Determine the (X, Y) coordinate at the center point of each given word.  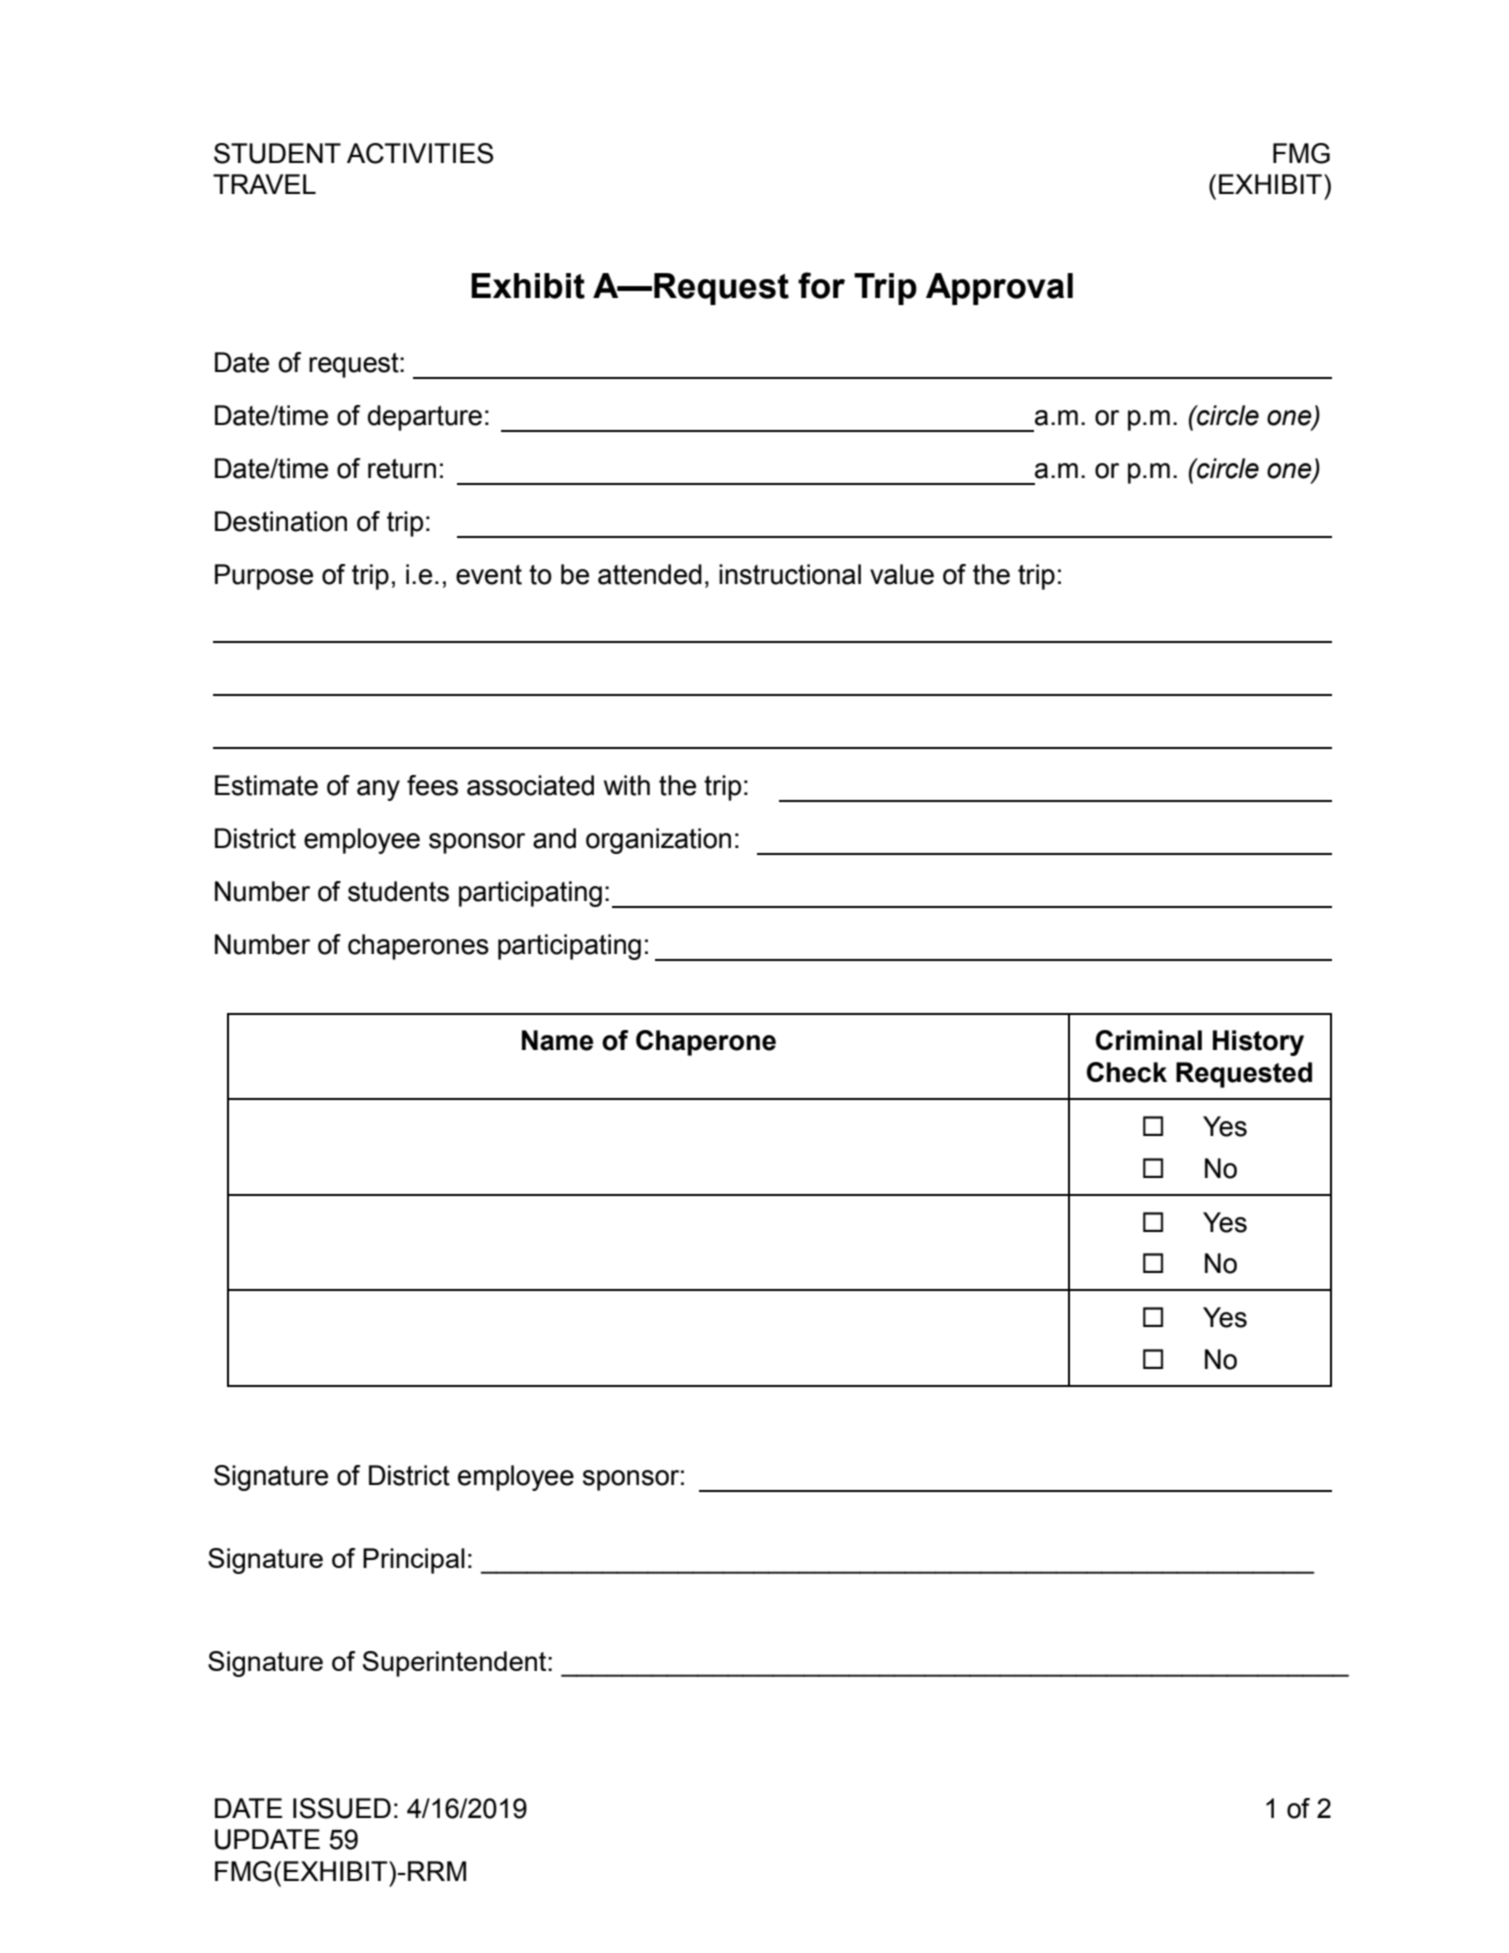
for (821, 285)
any (378, 790)
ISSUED (342, 1808)
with (627, 785)
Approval (999, 289)
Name (557, 1040)
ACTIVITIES (420, 153)
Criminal (1149, 1040)
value (902, 574)
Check (1127, 1072)
